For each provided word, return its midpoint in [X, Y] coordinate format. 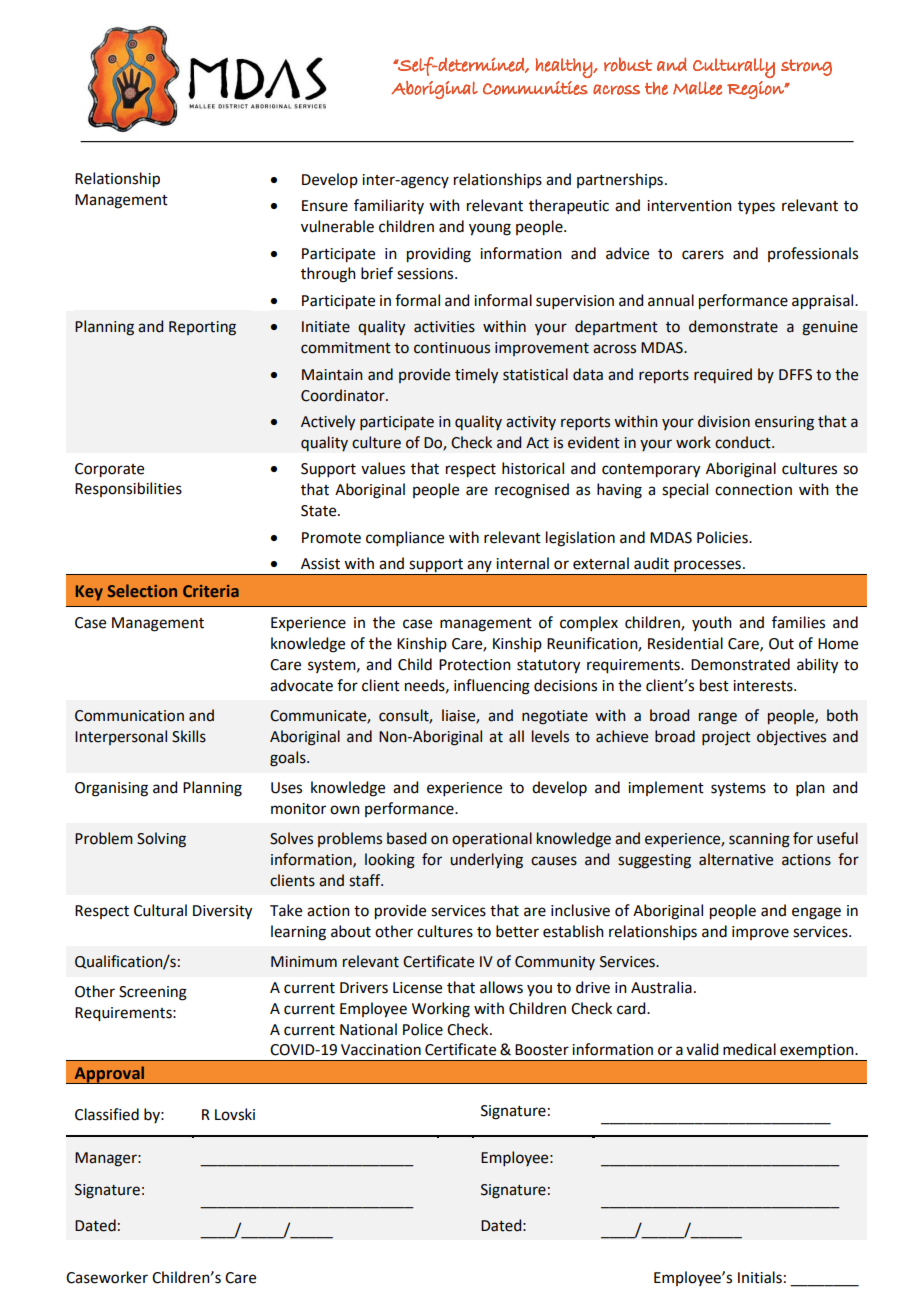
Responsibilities [128, 489]
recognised [532, 491]
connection [753, 490]
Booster [542, 1050]
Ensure [325, 206]
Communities [535, 88]
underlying [486, 861]
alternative [736, 859]
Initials [760, 1277]
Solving [161, 840]
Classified [107, 1114]
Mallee [698, 88]
